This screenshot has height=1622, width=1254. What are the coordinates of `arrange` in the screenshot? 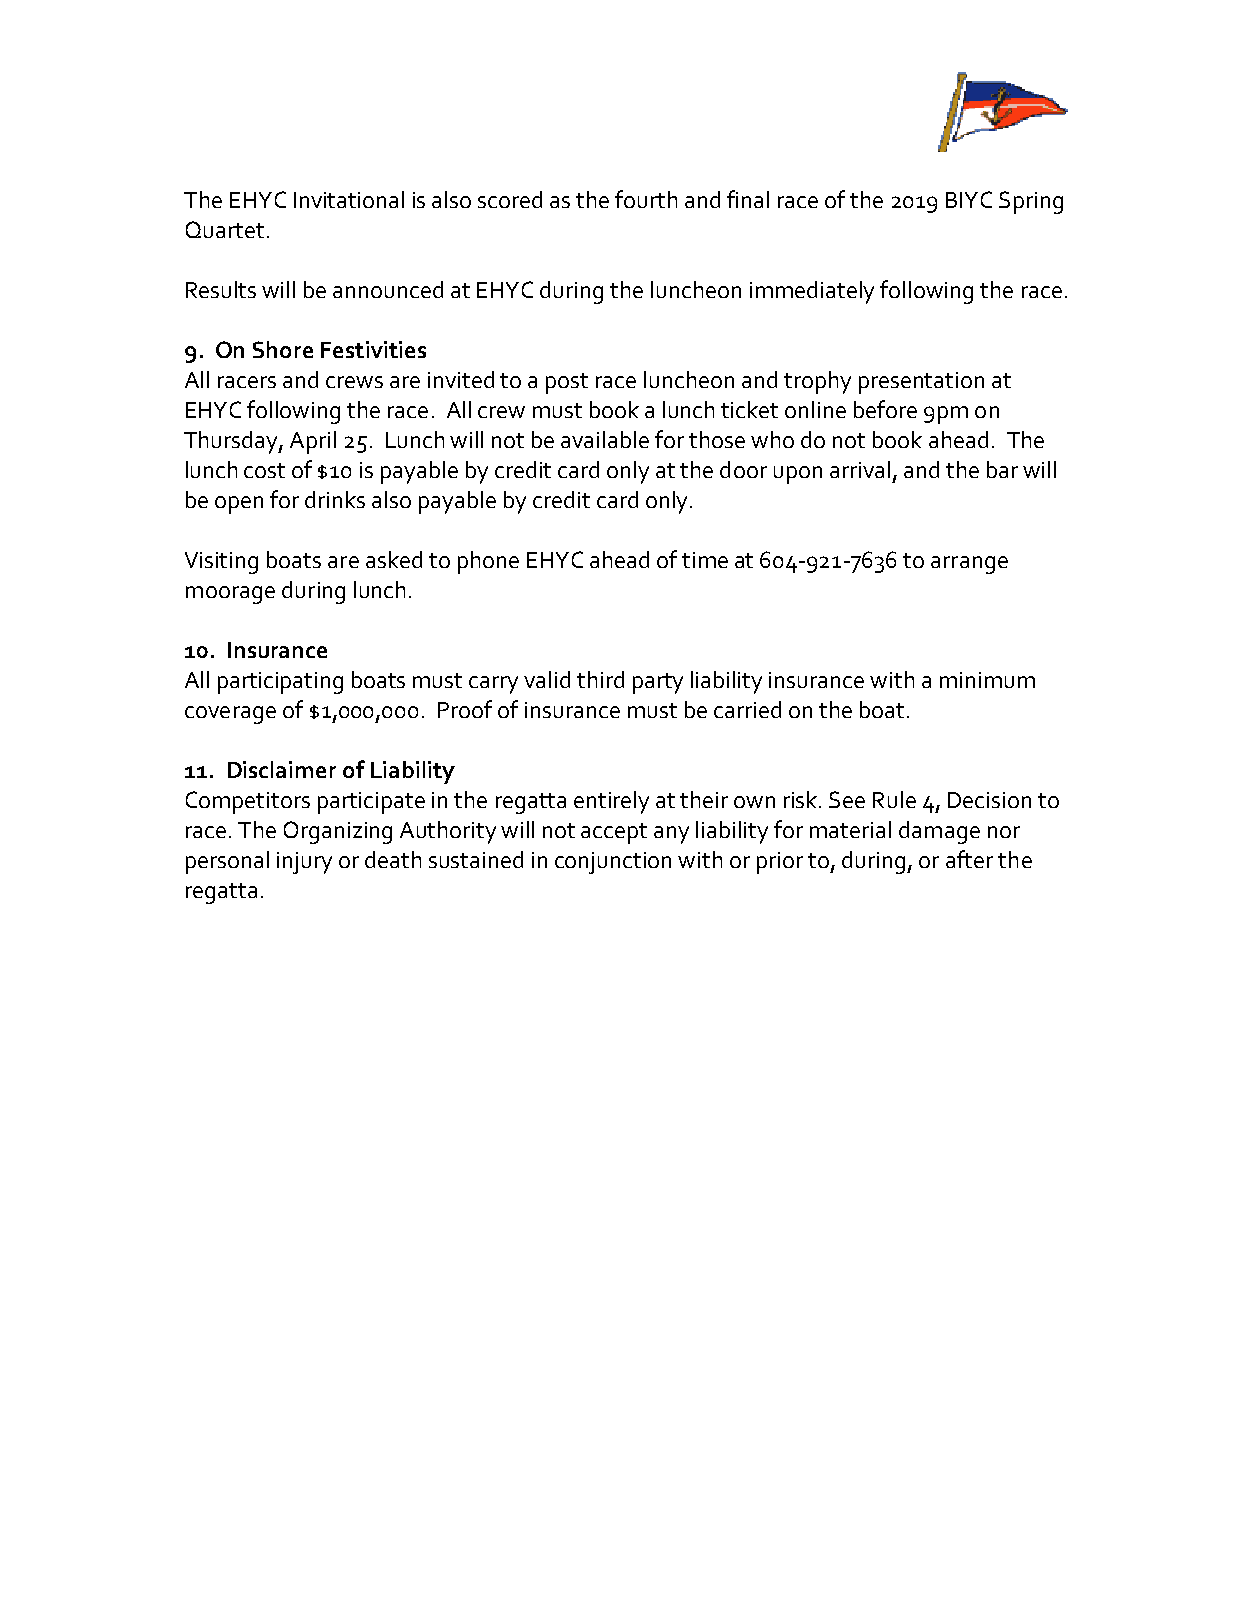 It's located at (969, 565).
